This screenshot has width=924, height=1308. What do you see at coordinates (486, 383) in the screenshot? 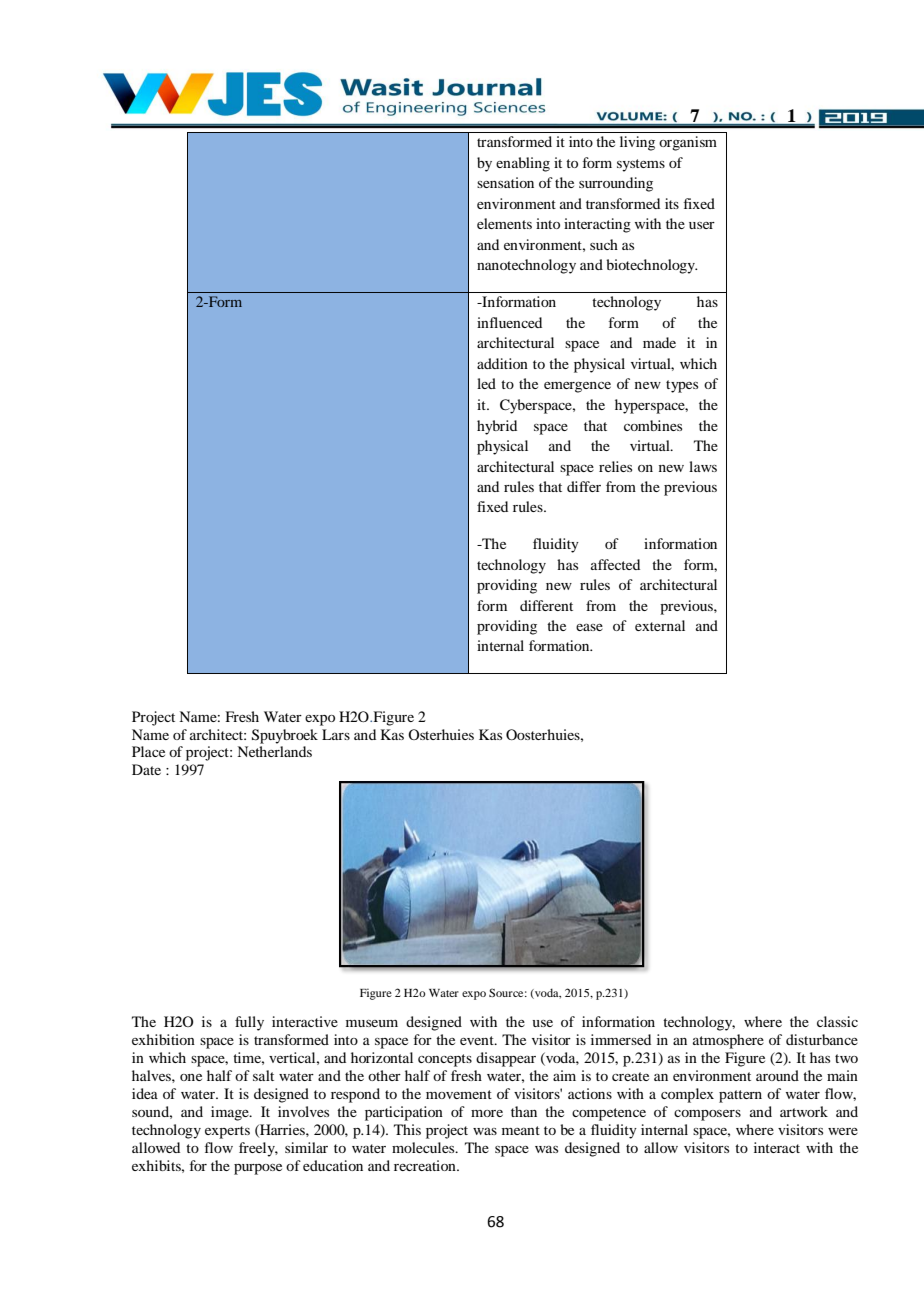
I see `led` at bounding box center [486, 383].
